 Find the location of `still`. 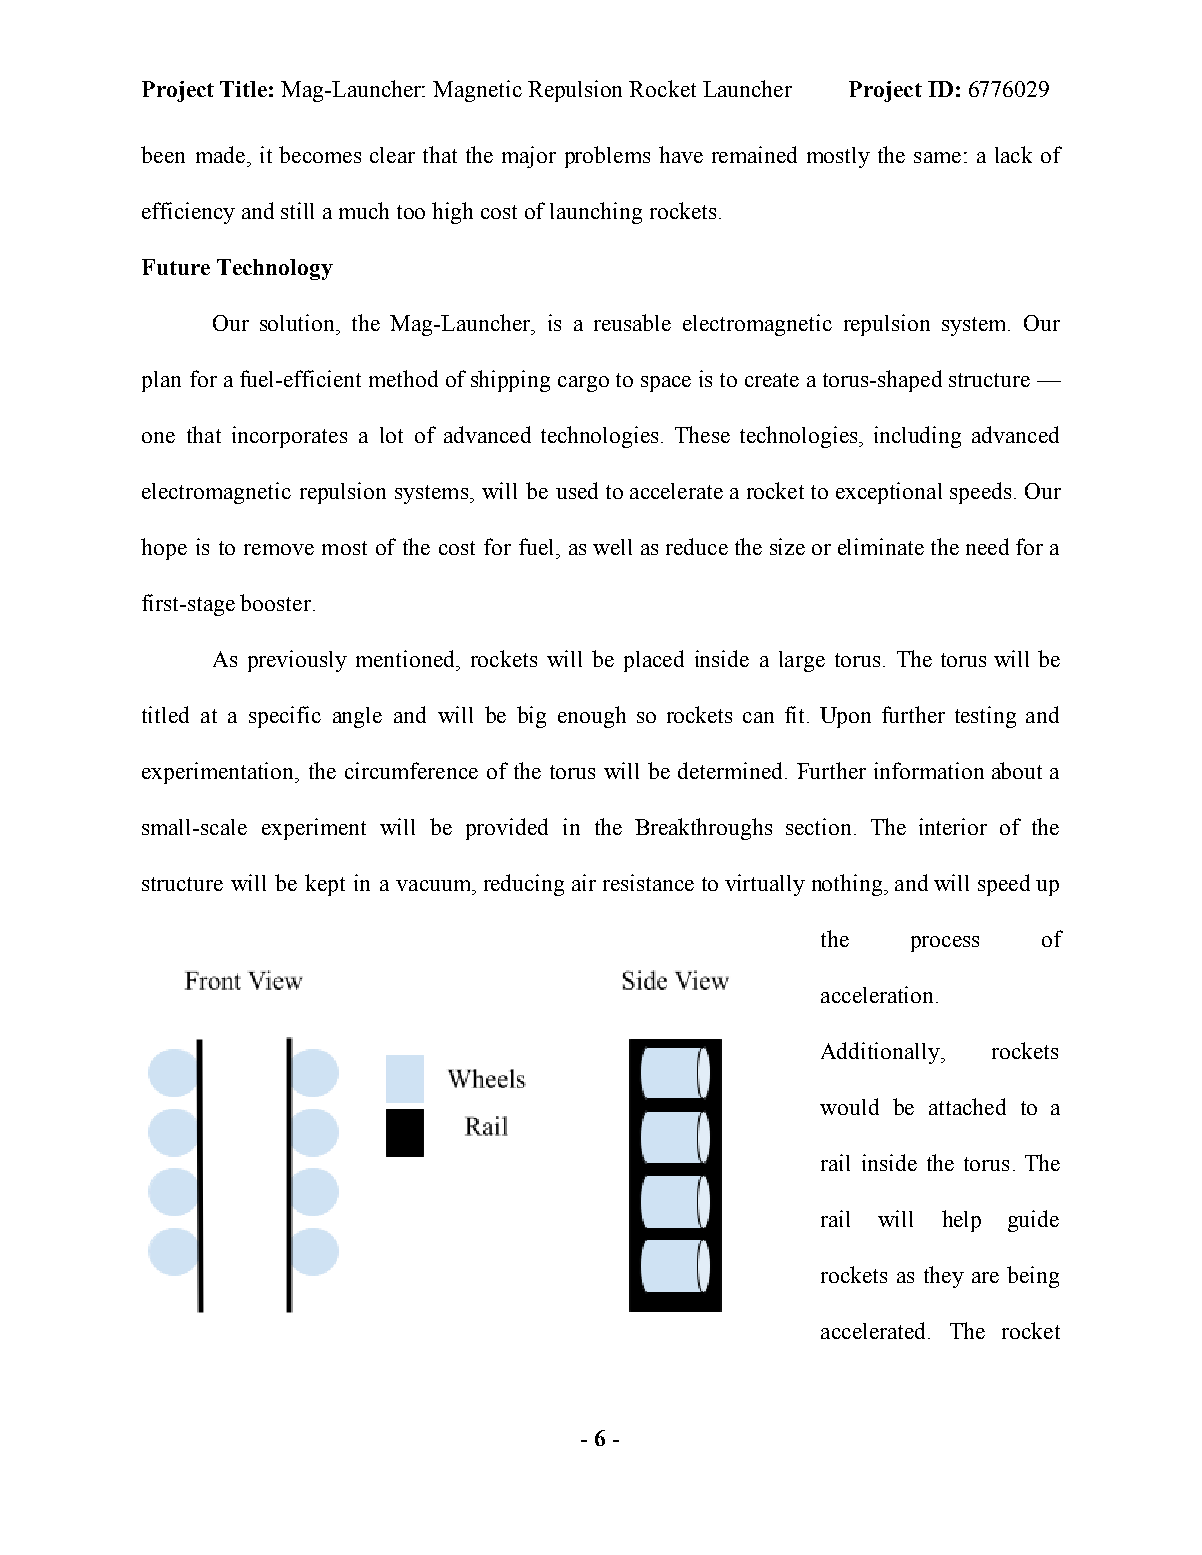

still is located at coordinates (297, 210).
